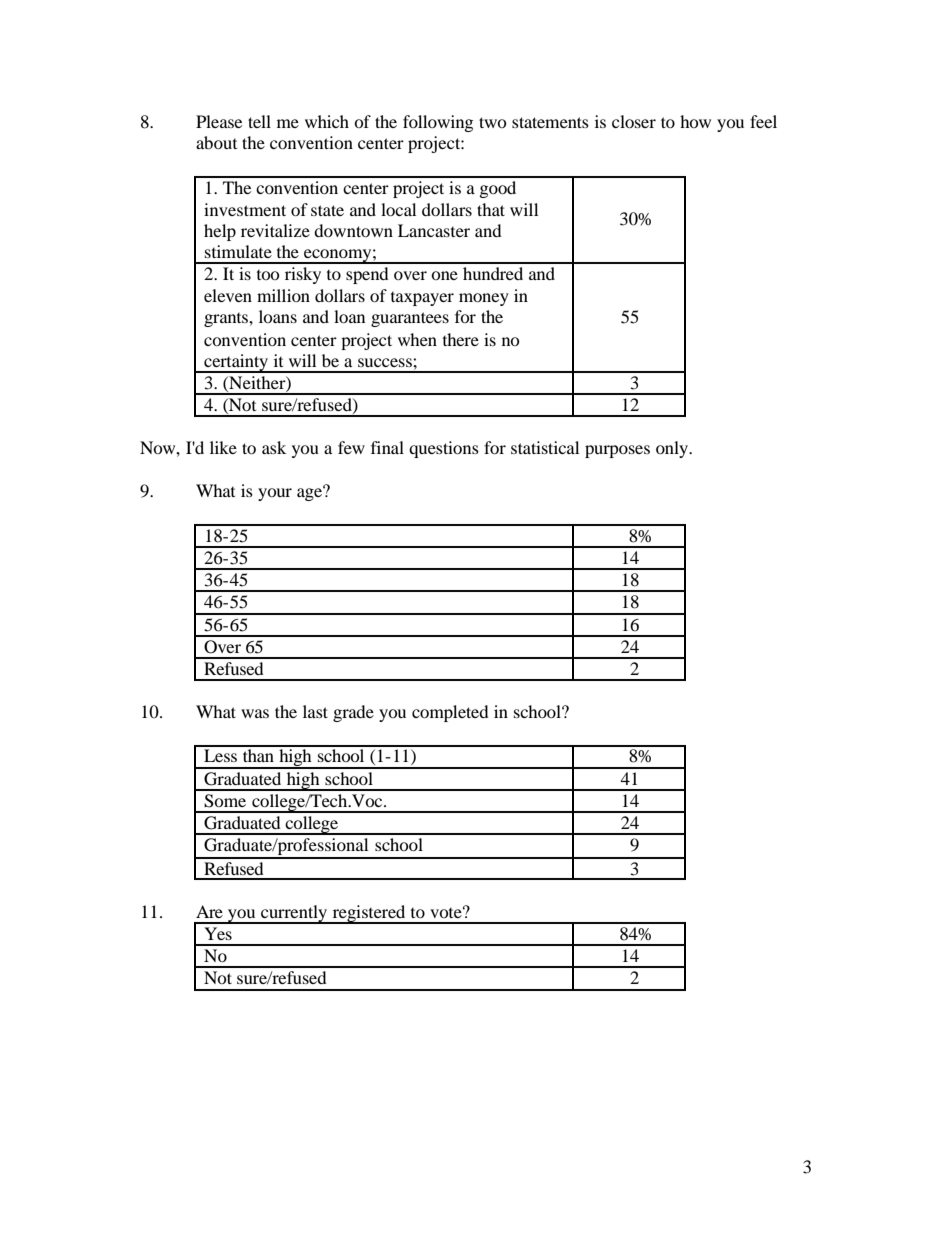 This page has height=1233, width=952. What do you see at coordinates (259, 121) in the page?
I see `tell` at bounding box center [259, 121].
